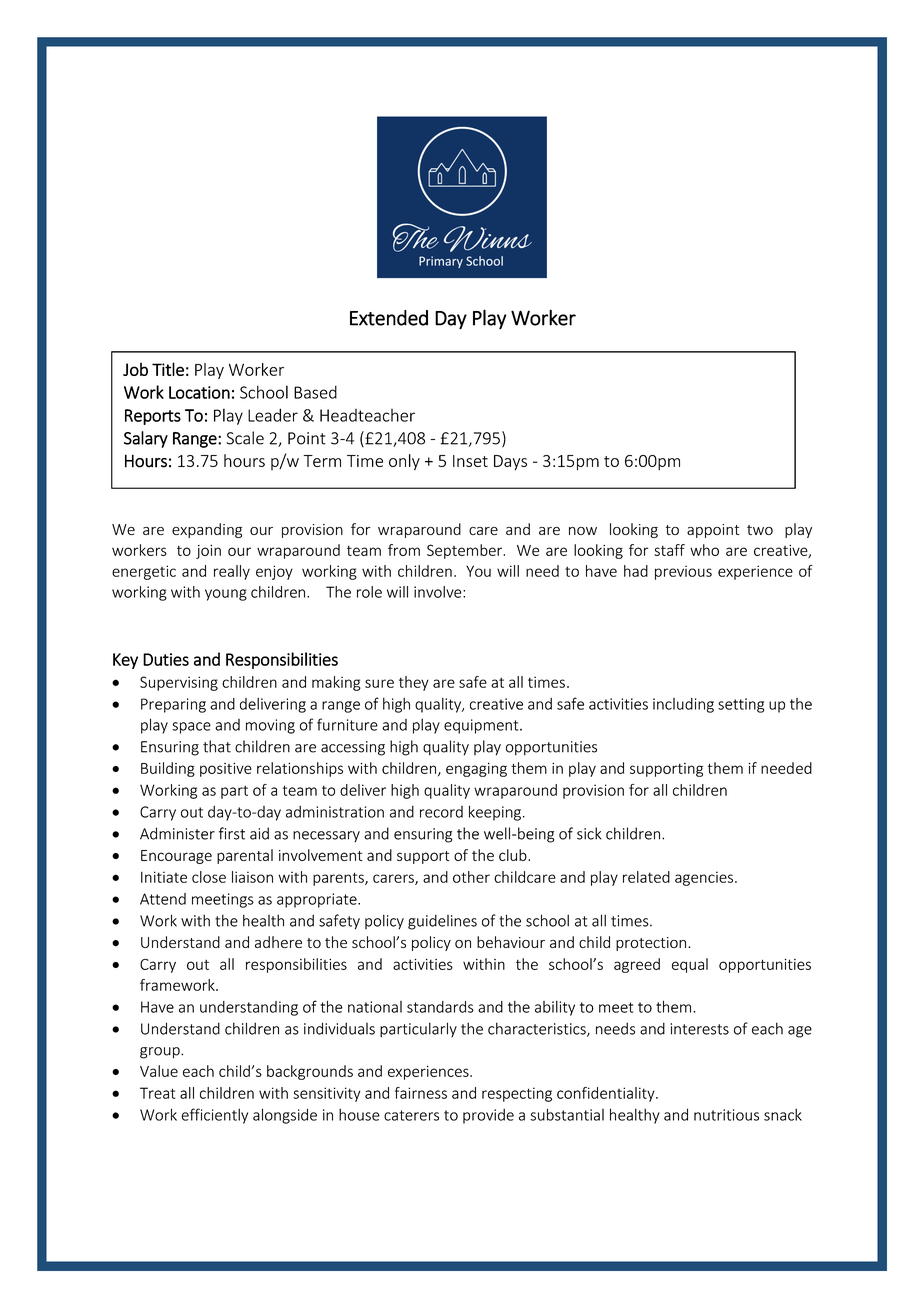 The width and height of the document is (924, 1308). What do you see at coordinates (191, 728) in the document?
I see `space` at bounding box center [191, 728].
